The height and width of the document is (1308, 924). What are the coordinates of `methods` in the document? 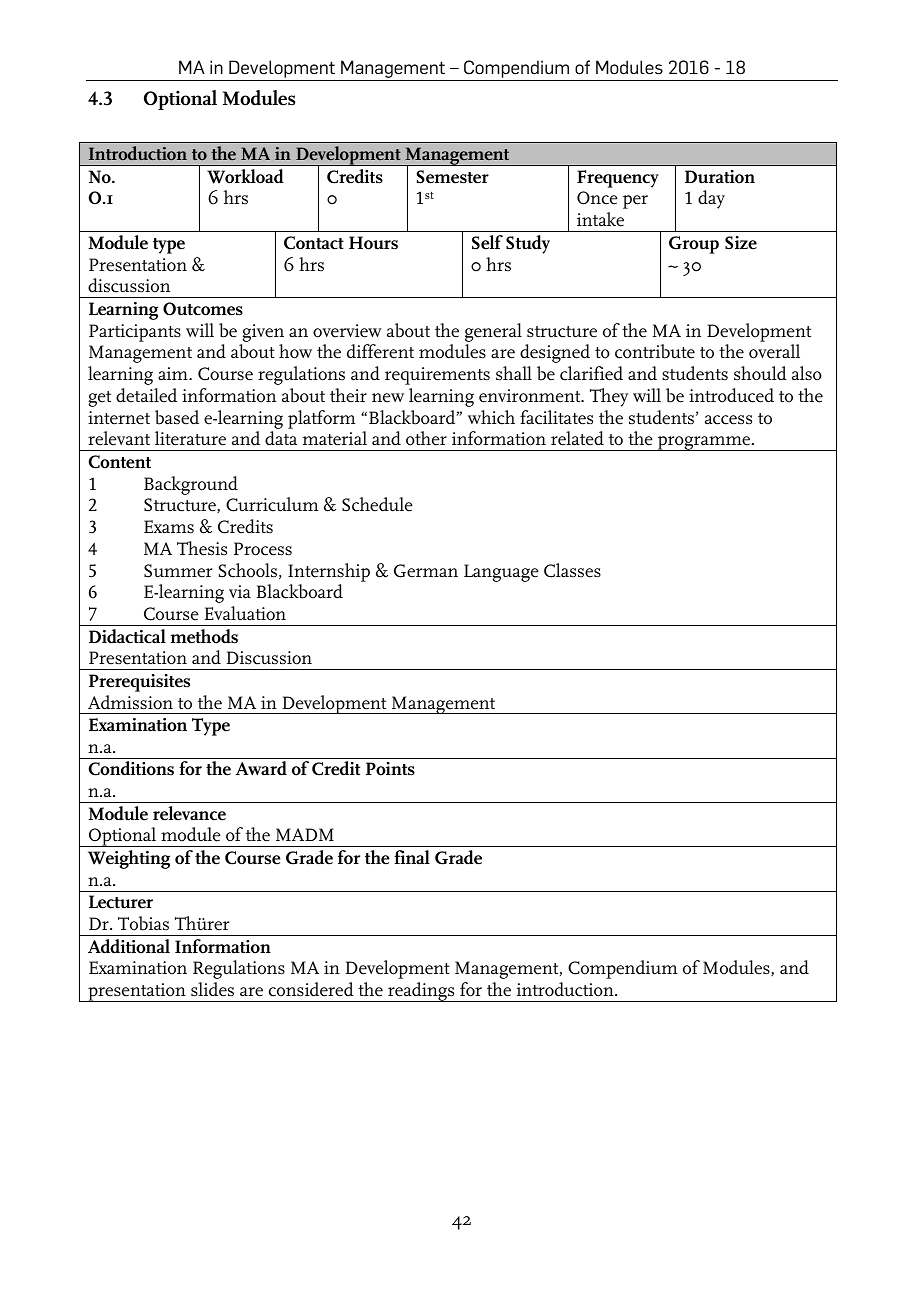 It's located at (204, 636).
